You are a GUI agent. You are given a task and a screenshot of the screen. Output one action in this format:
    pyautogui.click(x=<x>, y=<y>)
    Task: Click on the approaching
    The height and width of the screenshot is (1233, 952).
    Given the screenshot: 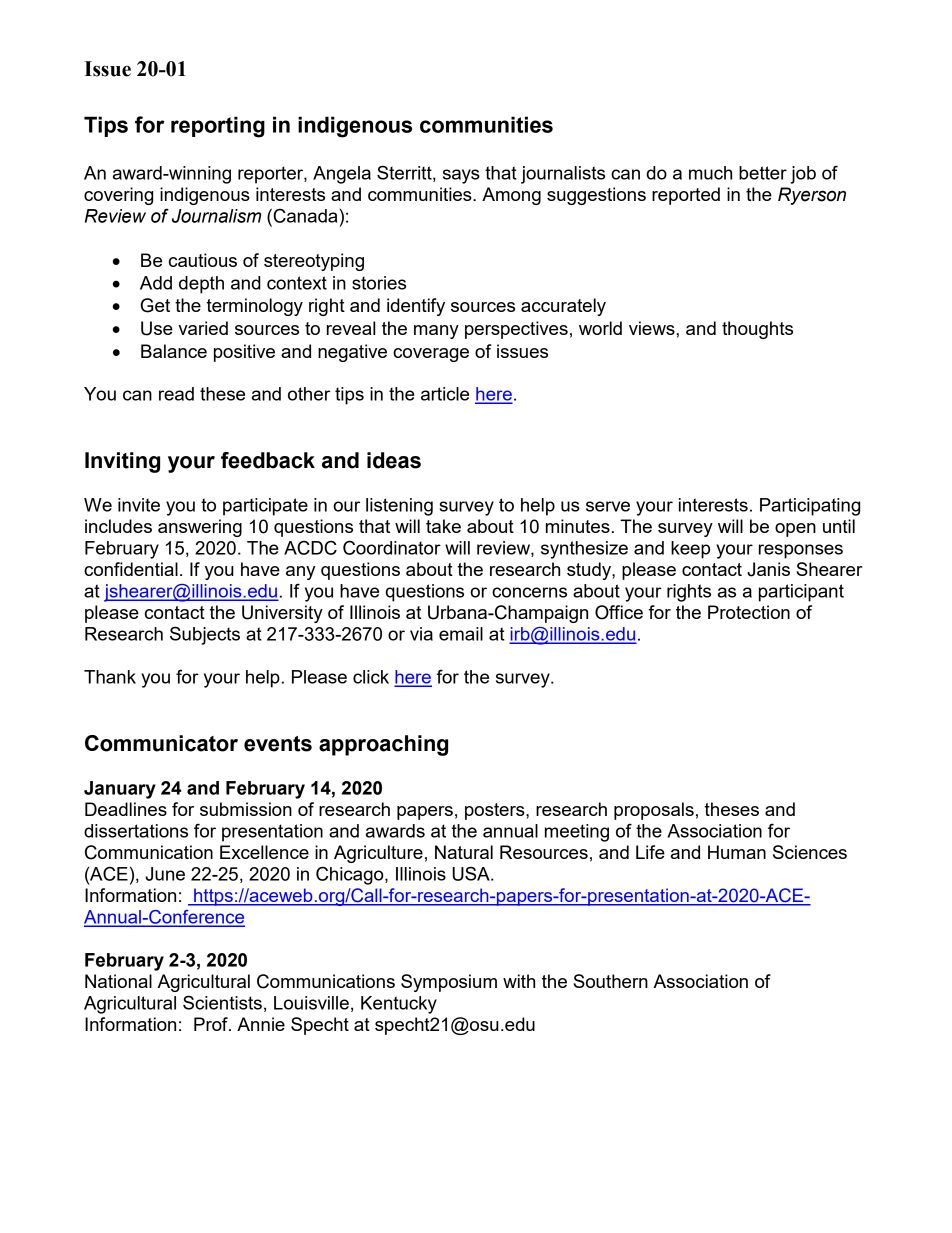 What is the action you would take?
    pyautogui.click(x=383, y=745)
